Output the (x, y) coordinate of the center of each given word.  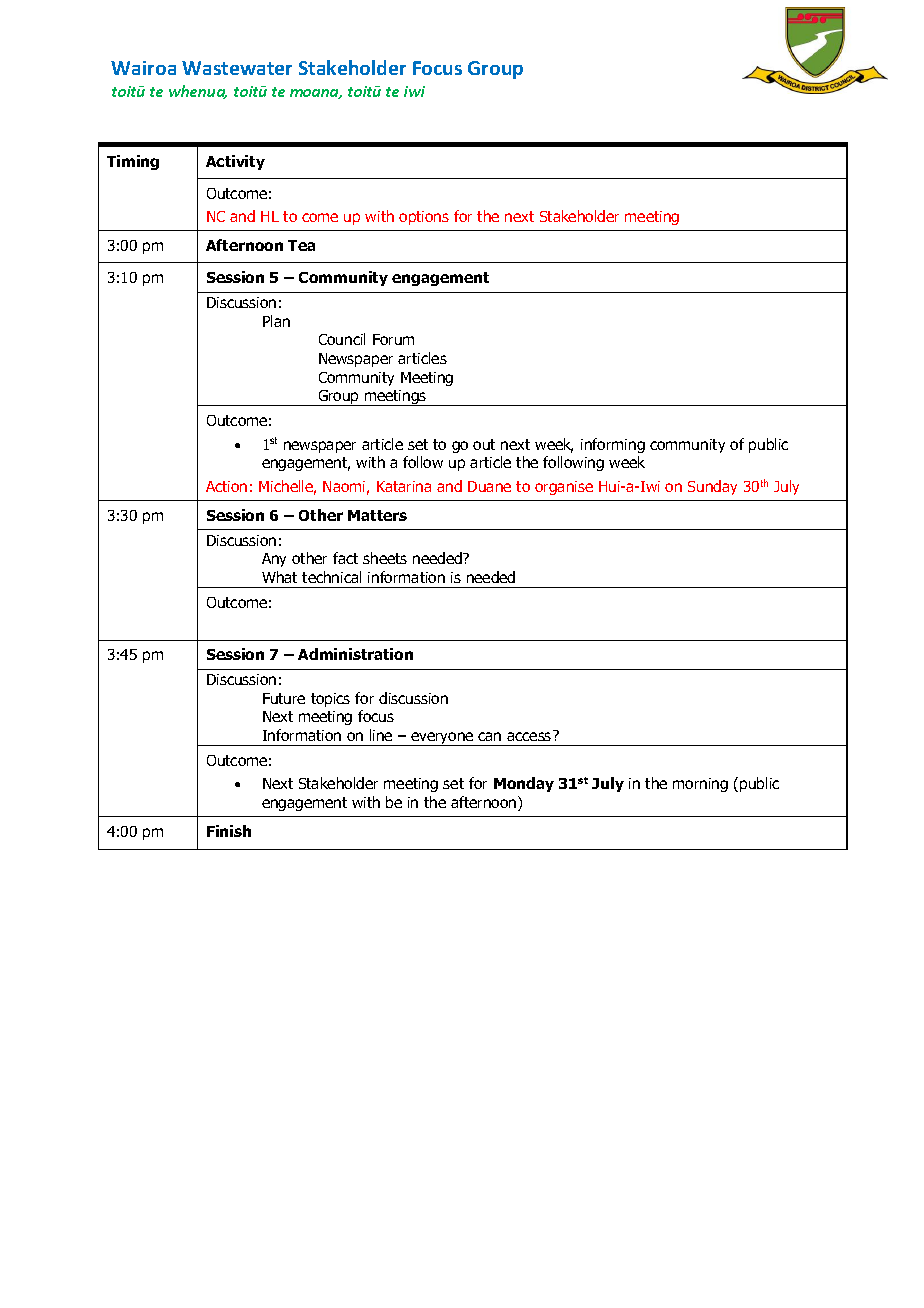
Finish (229, 831)
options (424, 218)
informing (613, 445)
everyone (442, 739)
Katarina (404, 486)
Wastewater (237, 68)
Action (226, 486)
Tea (301, 245)
